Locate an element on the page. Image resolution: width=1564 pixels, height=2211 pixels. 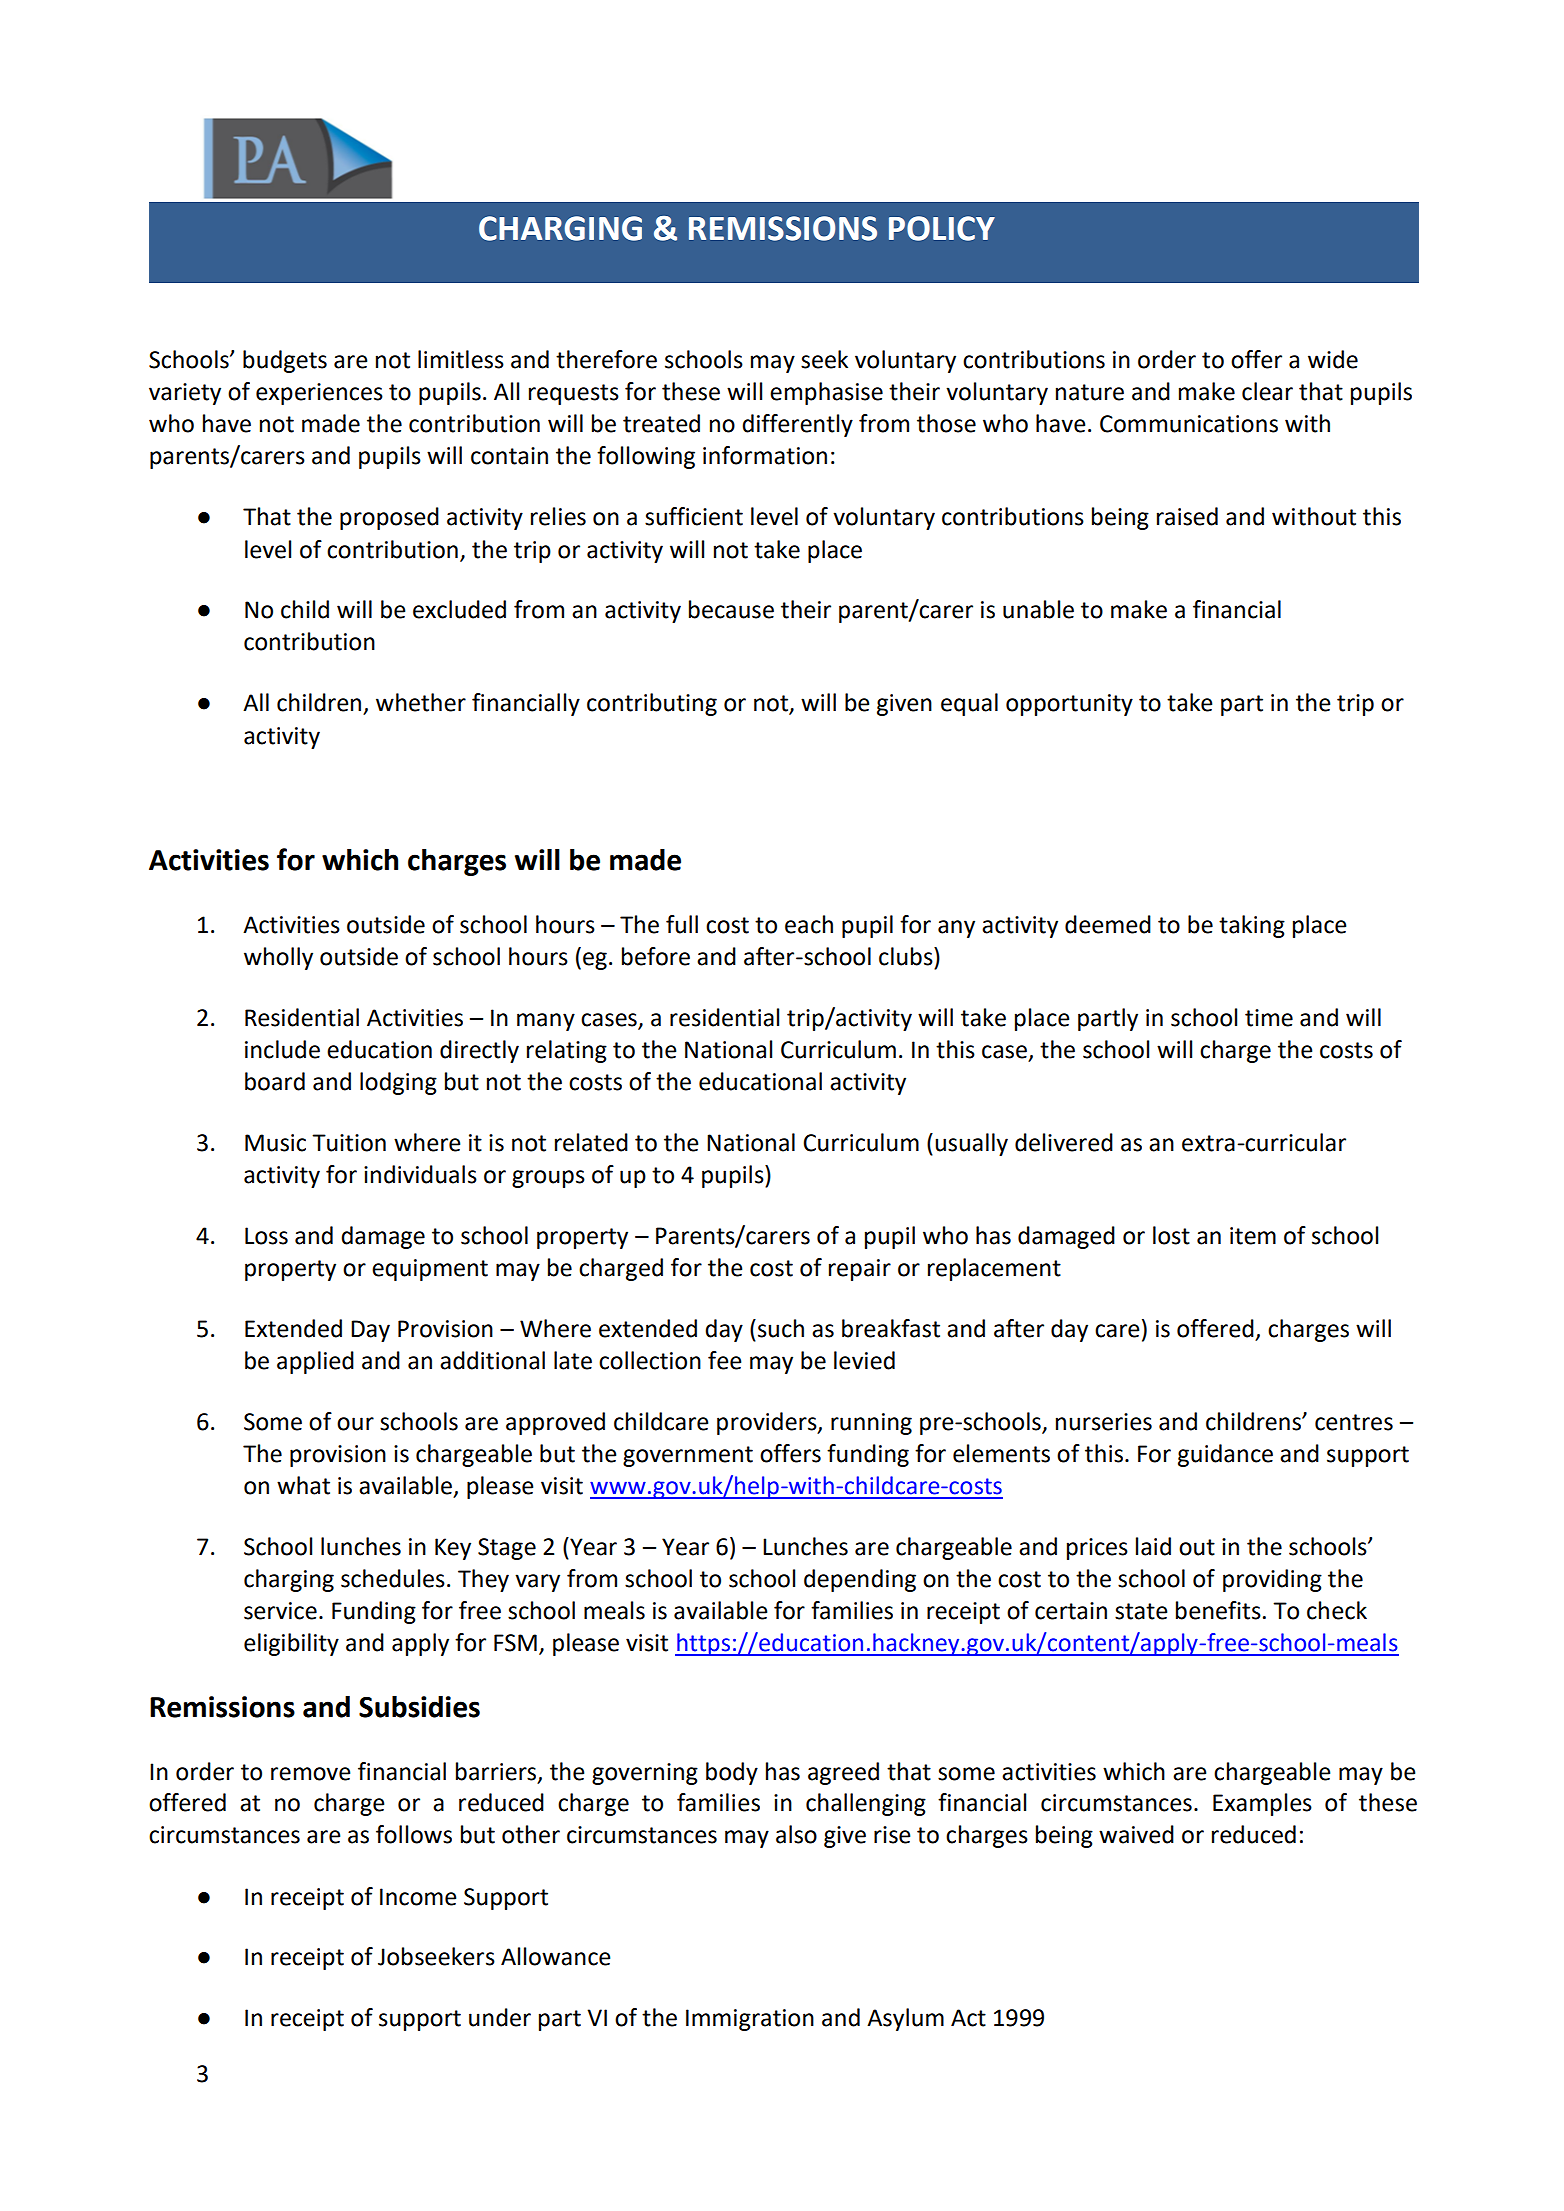
Income is located at coordinates (418, 1897).
